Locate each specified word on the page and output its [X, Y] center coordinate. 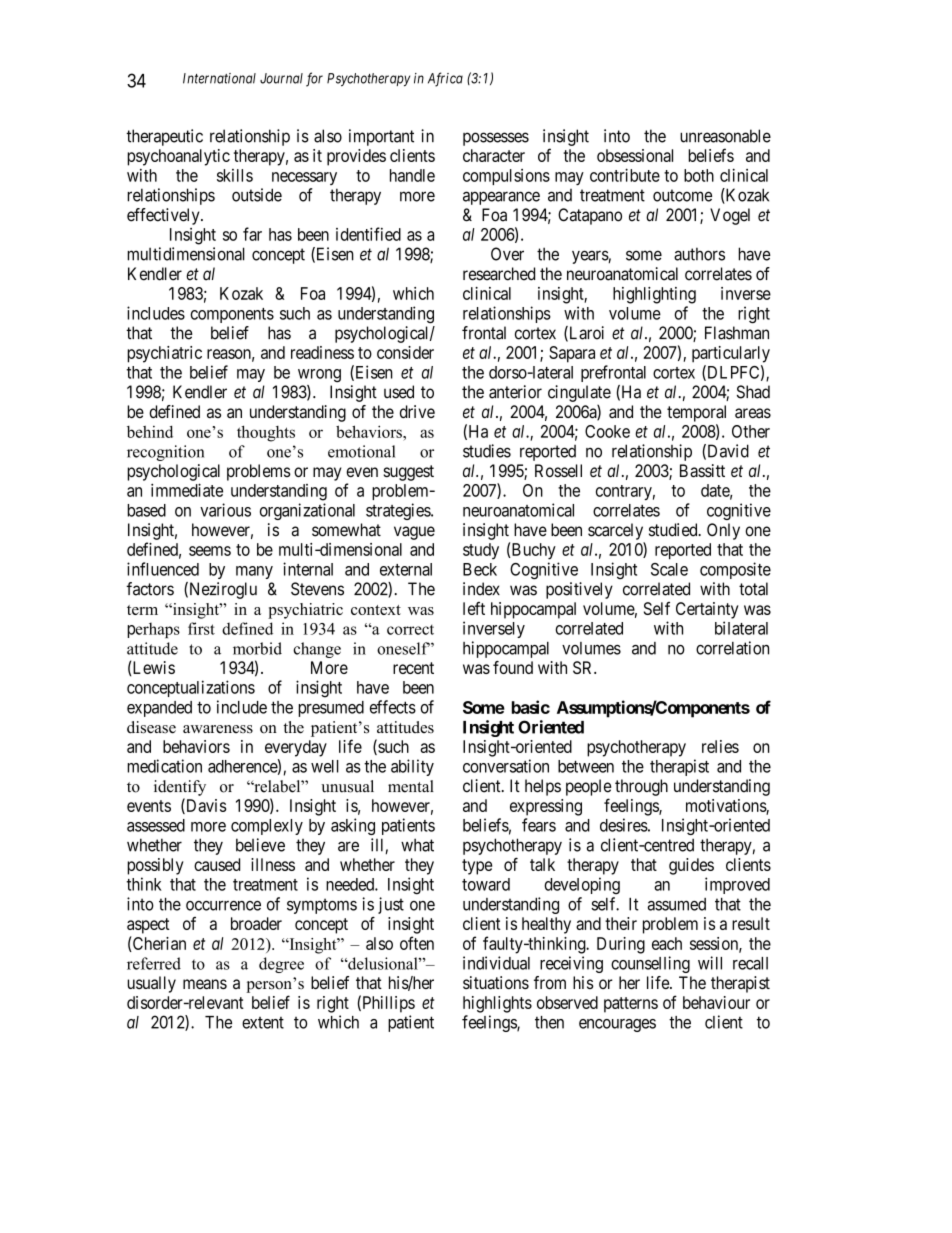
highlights [497, 1004]
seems [210, 551]
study [481, 551]
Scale [669, 569]
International [219, 78]
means [205, 984]
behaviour [716, 1002]
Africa [445, 79]
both [699, 175]
